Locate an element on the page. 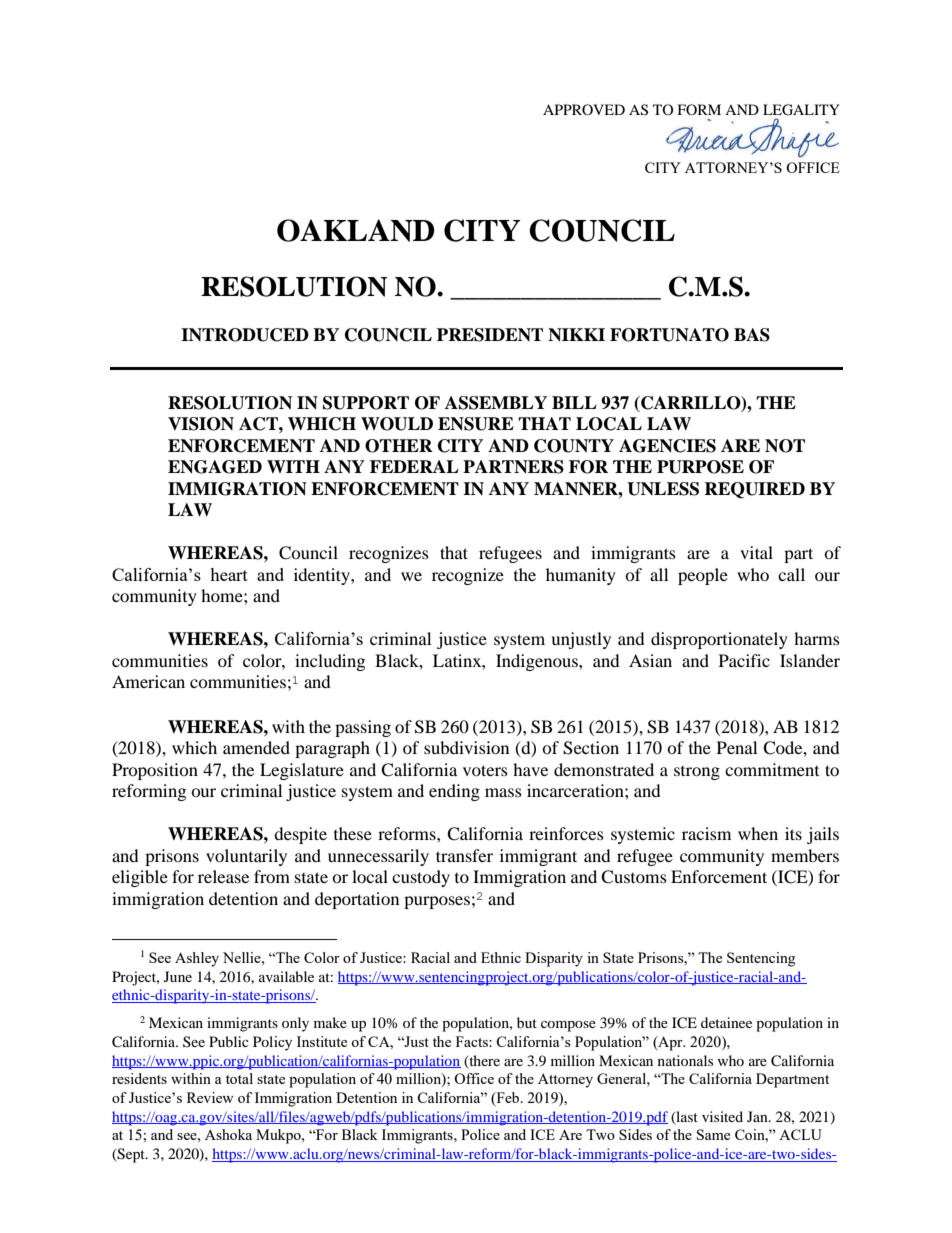 The width and height of the document is (952, 1233). Indigenous is located at coordinates (538, 662).
